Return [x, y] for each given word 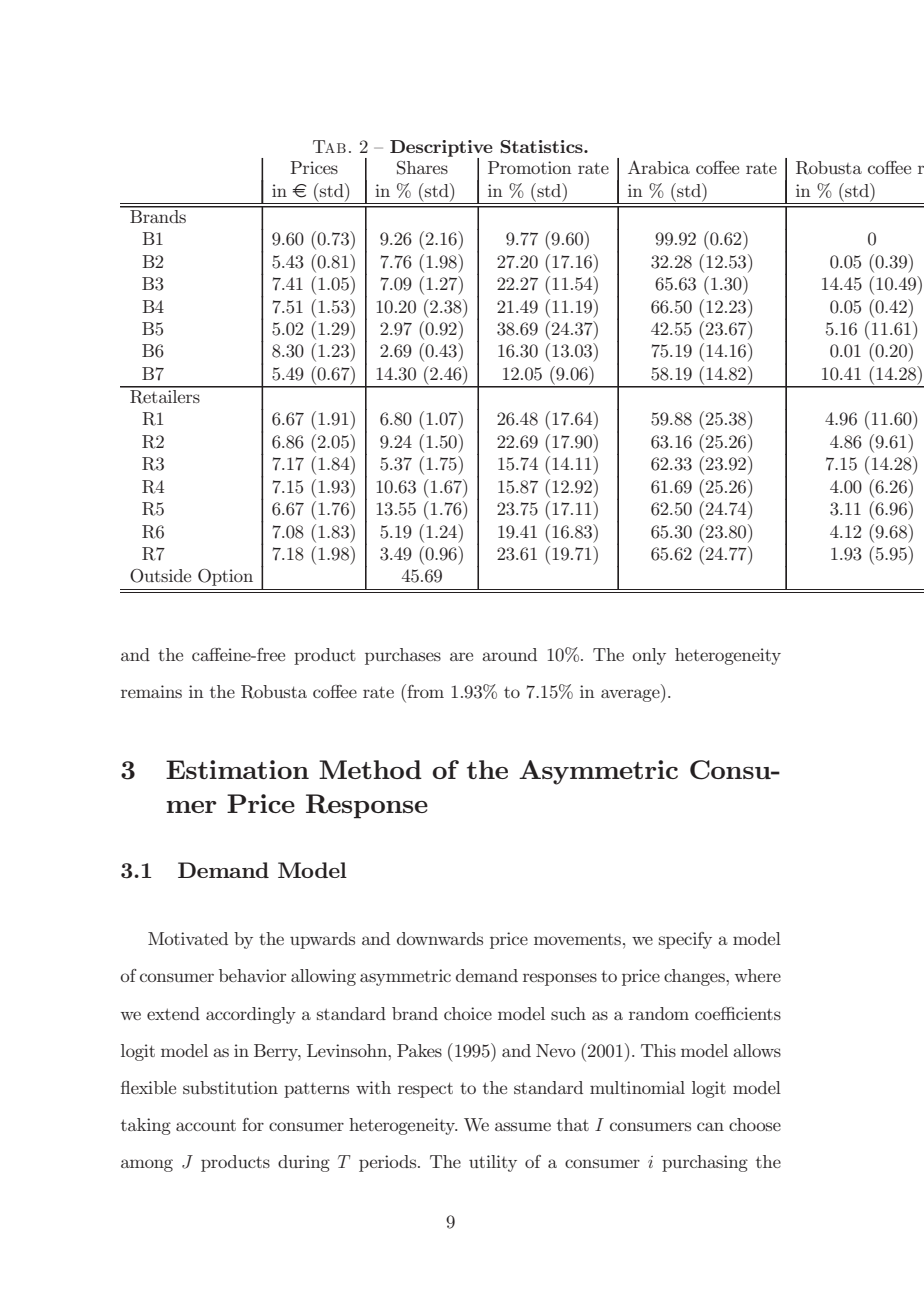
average [631, 696]
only [649, 656]
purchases [403, 656]
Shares [422, 168]
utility [493, 1163]
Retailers [165, 395]
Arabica [659, 167]
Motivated [188, 938]
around [509, 654]
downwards [440, 938]
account [206, 1125]
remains [151, 691]
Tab [329, 146]
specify [685, 940]
